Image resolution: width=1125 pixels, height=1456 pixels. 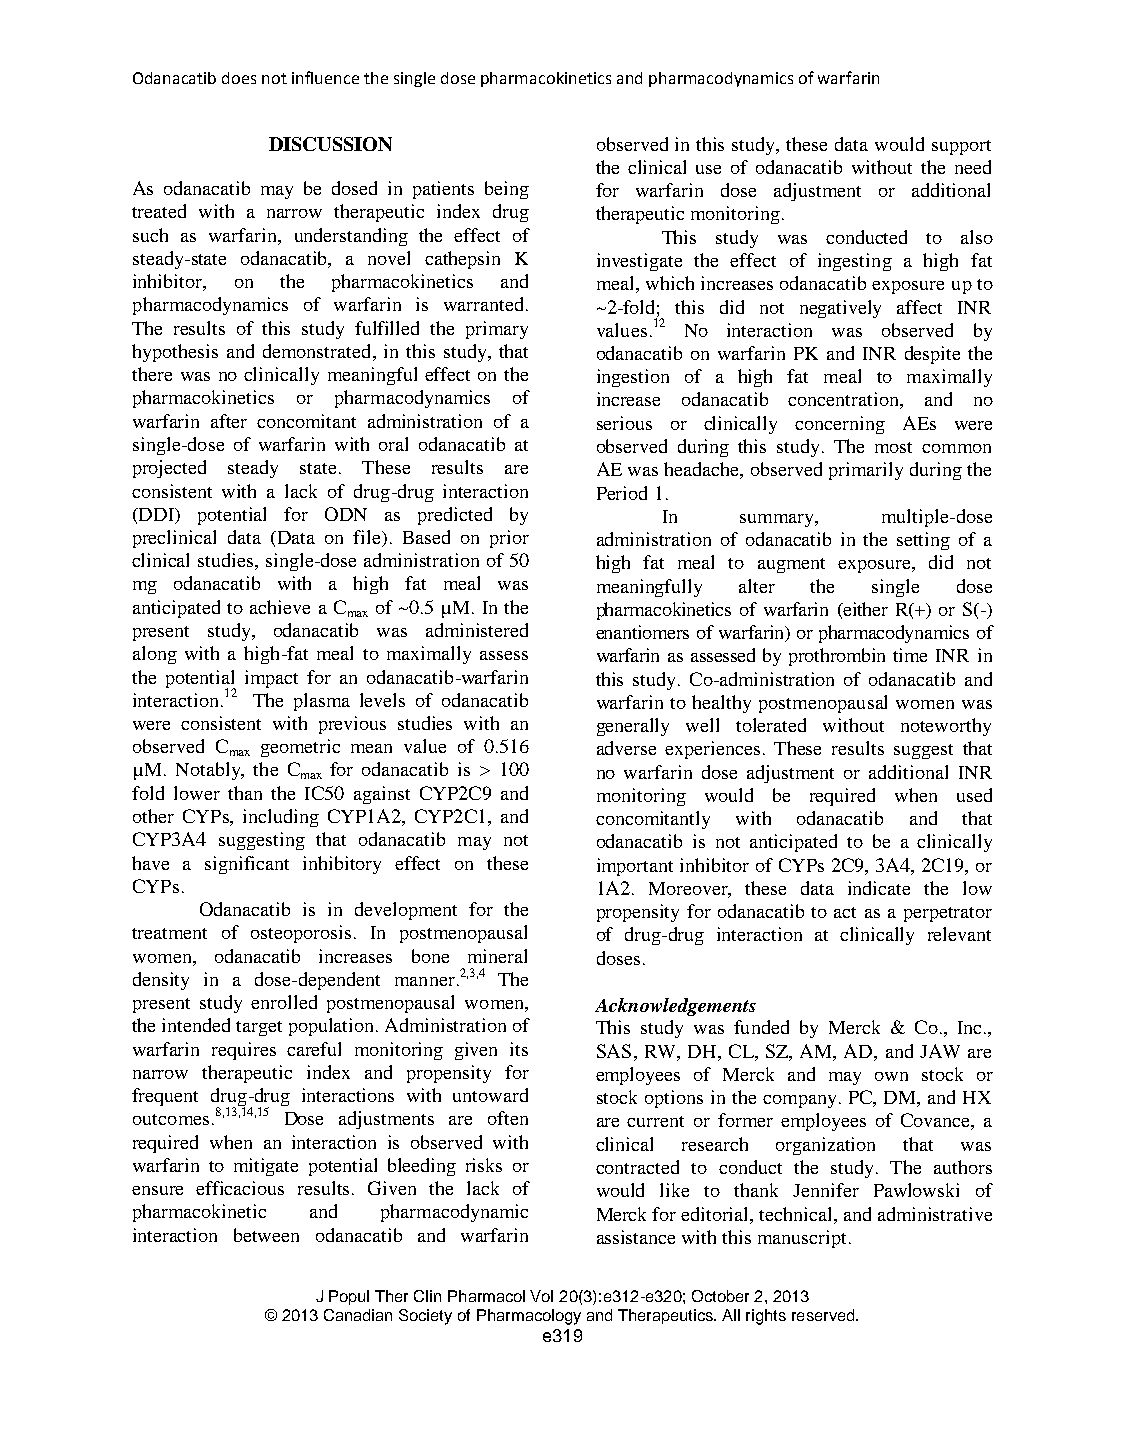 What do you see at coordinates (239, 78) in the screenshot?
I see `does` at bounding box center [239, 78].
